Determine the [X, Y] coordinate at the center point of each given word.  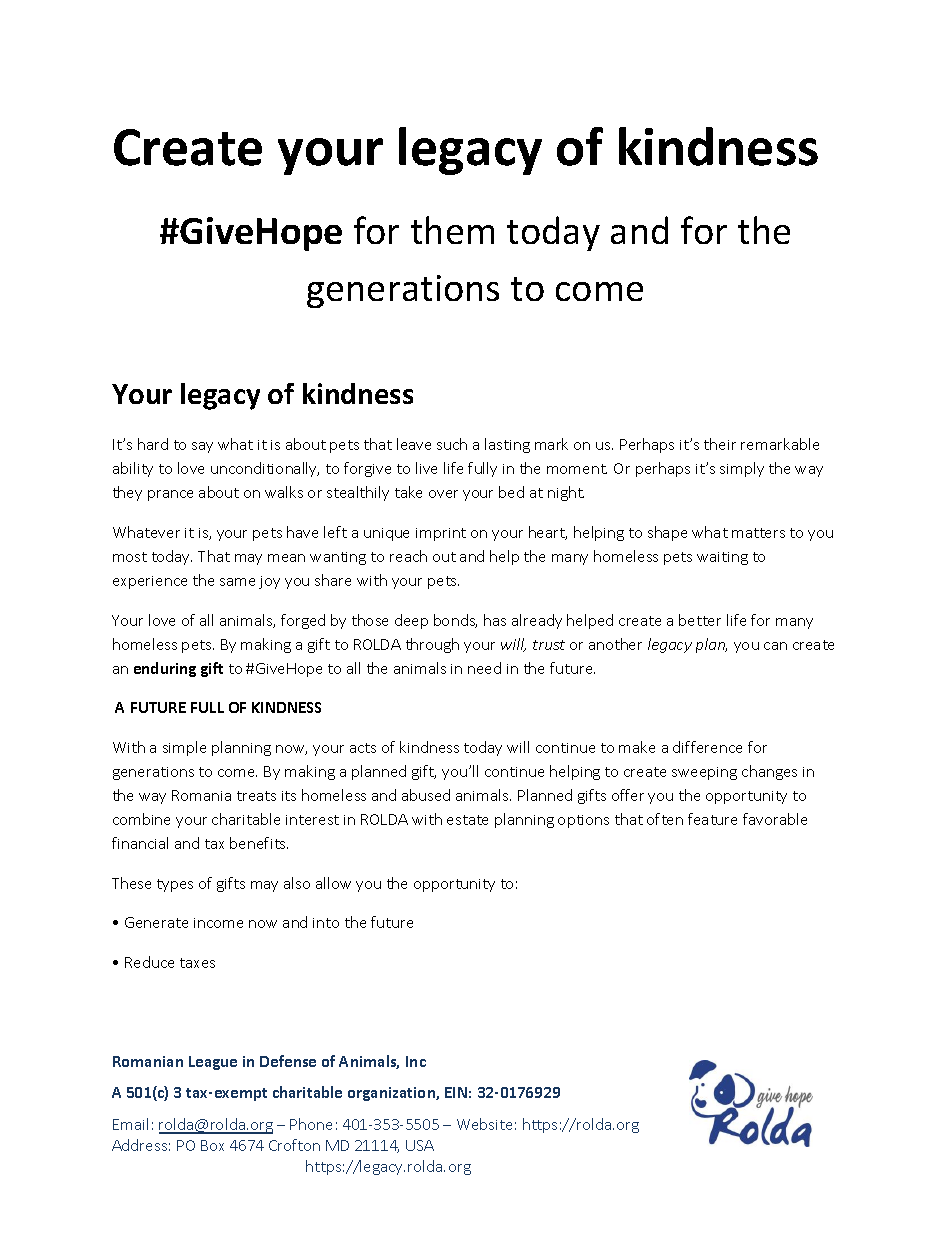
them [452, 230]
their [720, 444]
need [484, 668]
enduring [165, 669]
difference [707, 747]
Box [212, 1145]
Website [484, 1124]
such [452, 444]
